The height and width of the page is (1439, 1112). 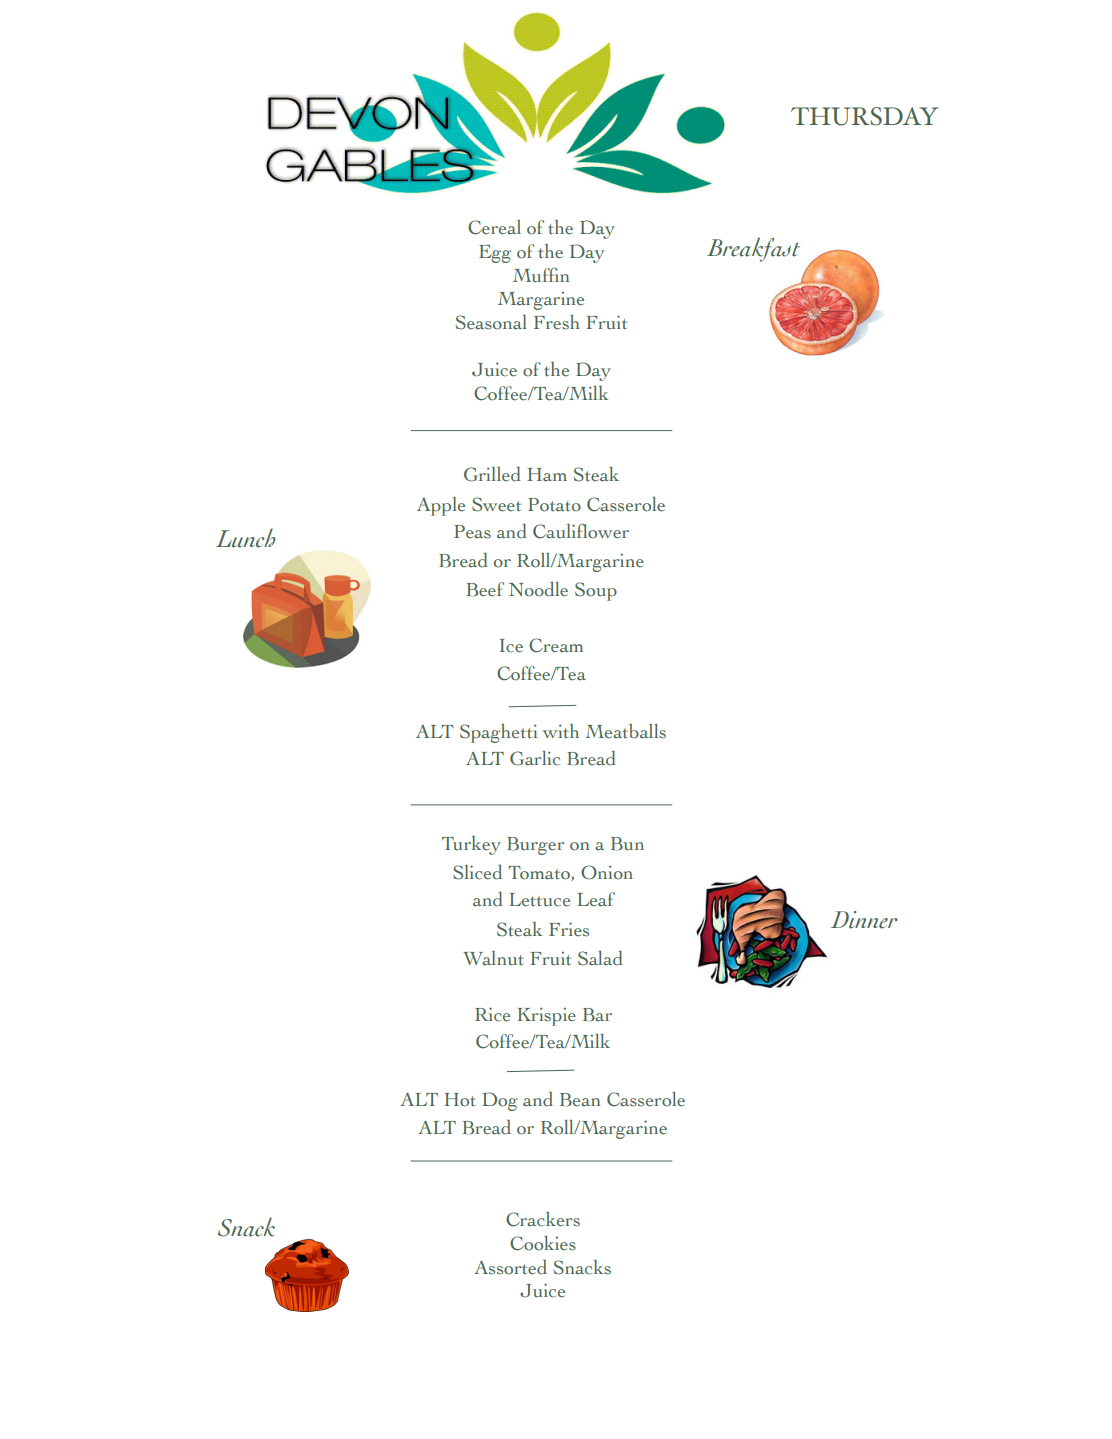 I want to click on with, so click(x=561, y=731).
